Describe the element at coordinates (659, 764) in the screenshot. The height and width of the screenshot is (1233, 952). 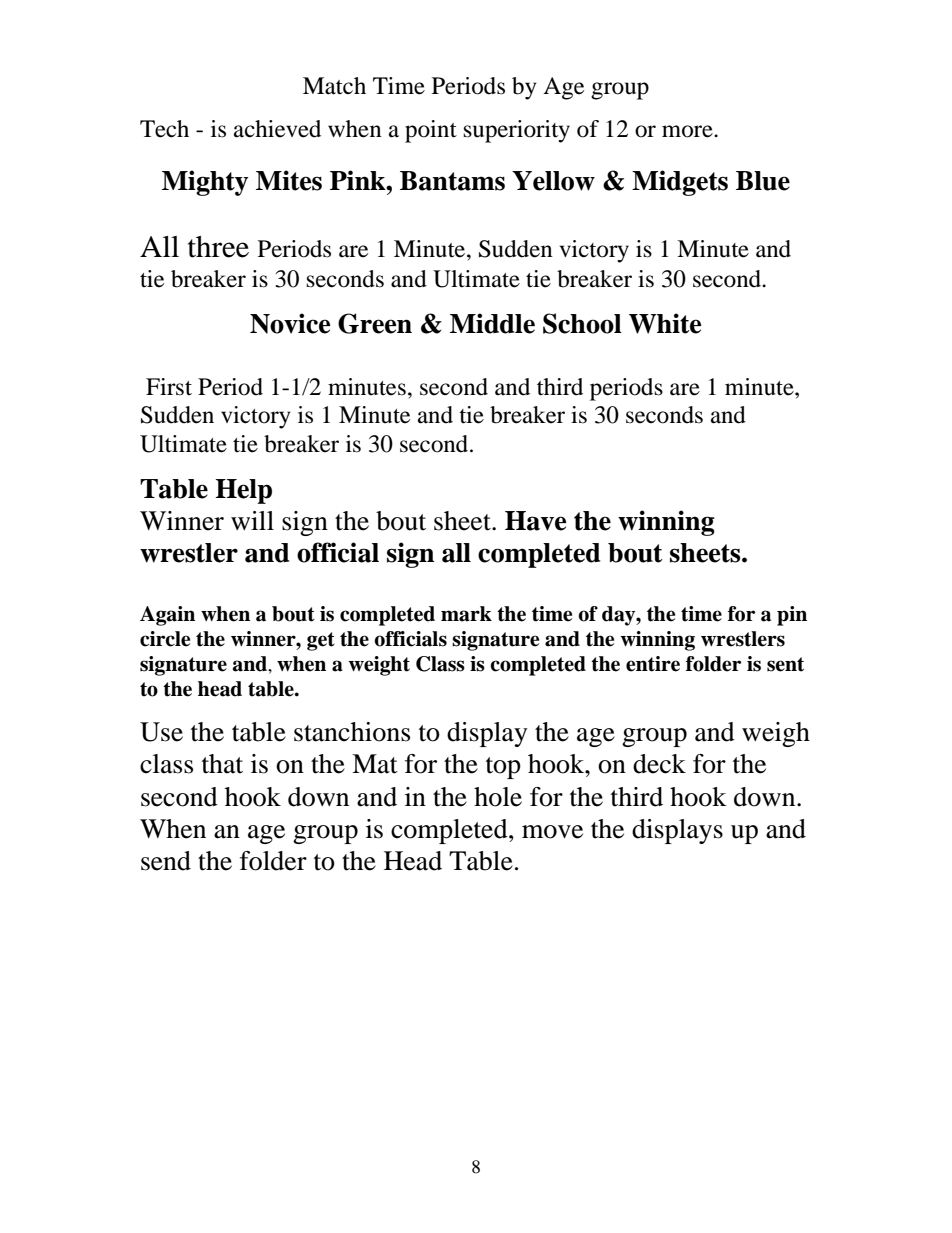
I see `deck` at that location.
